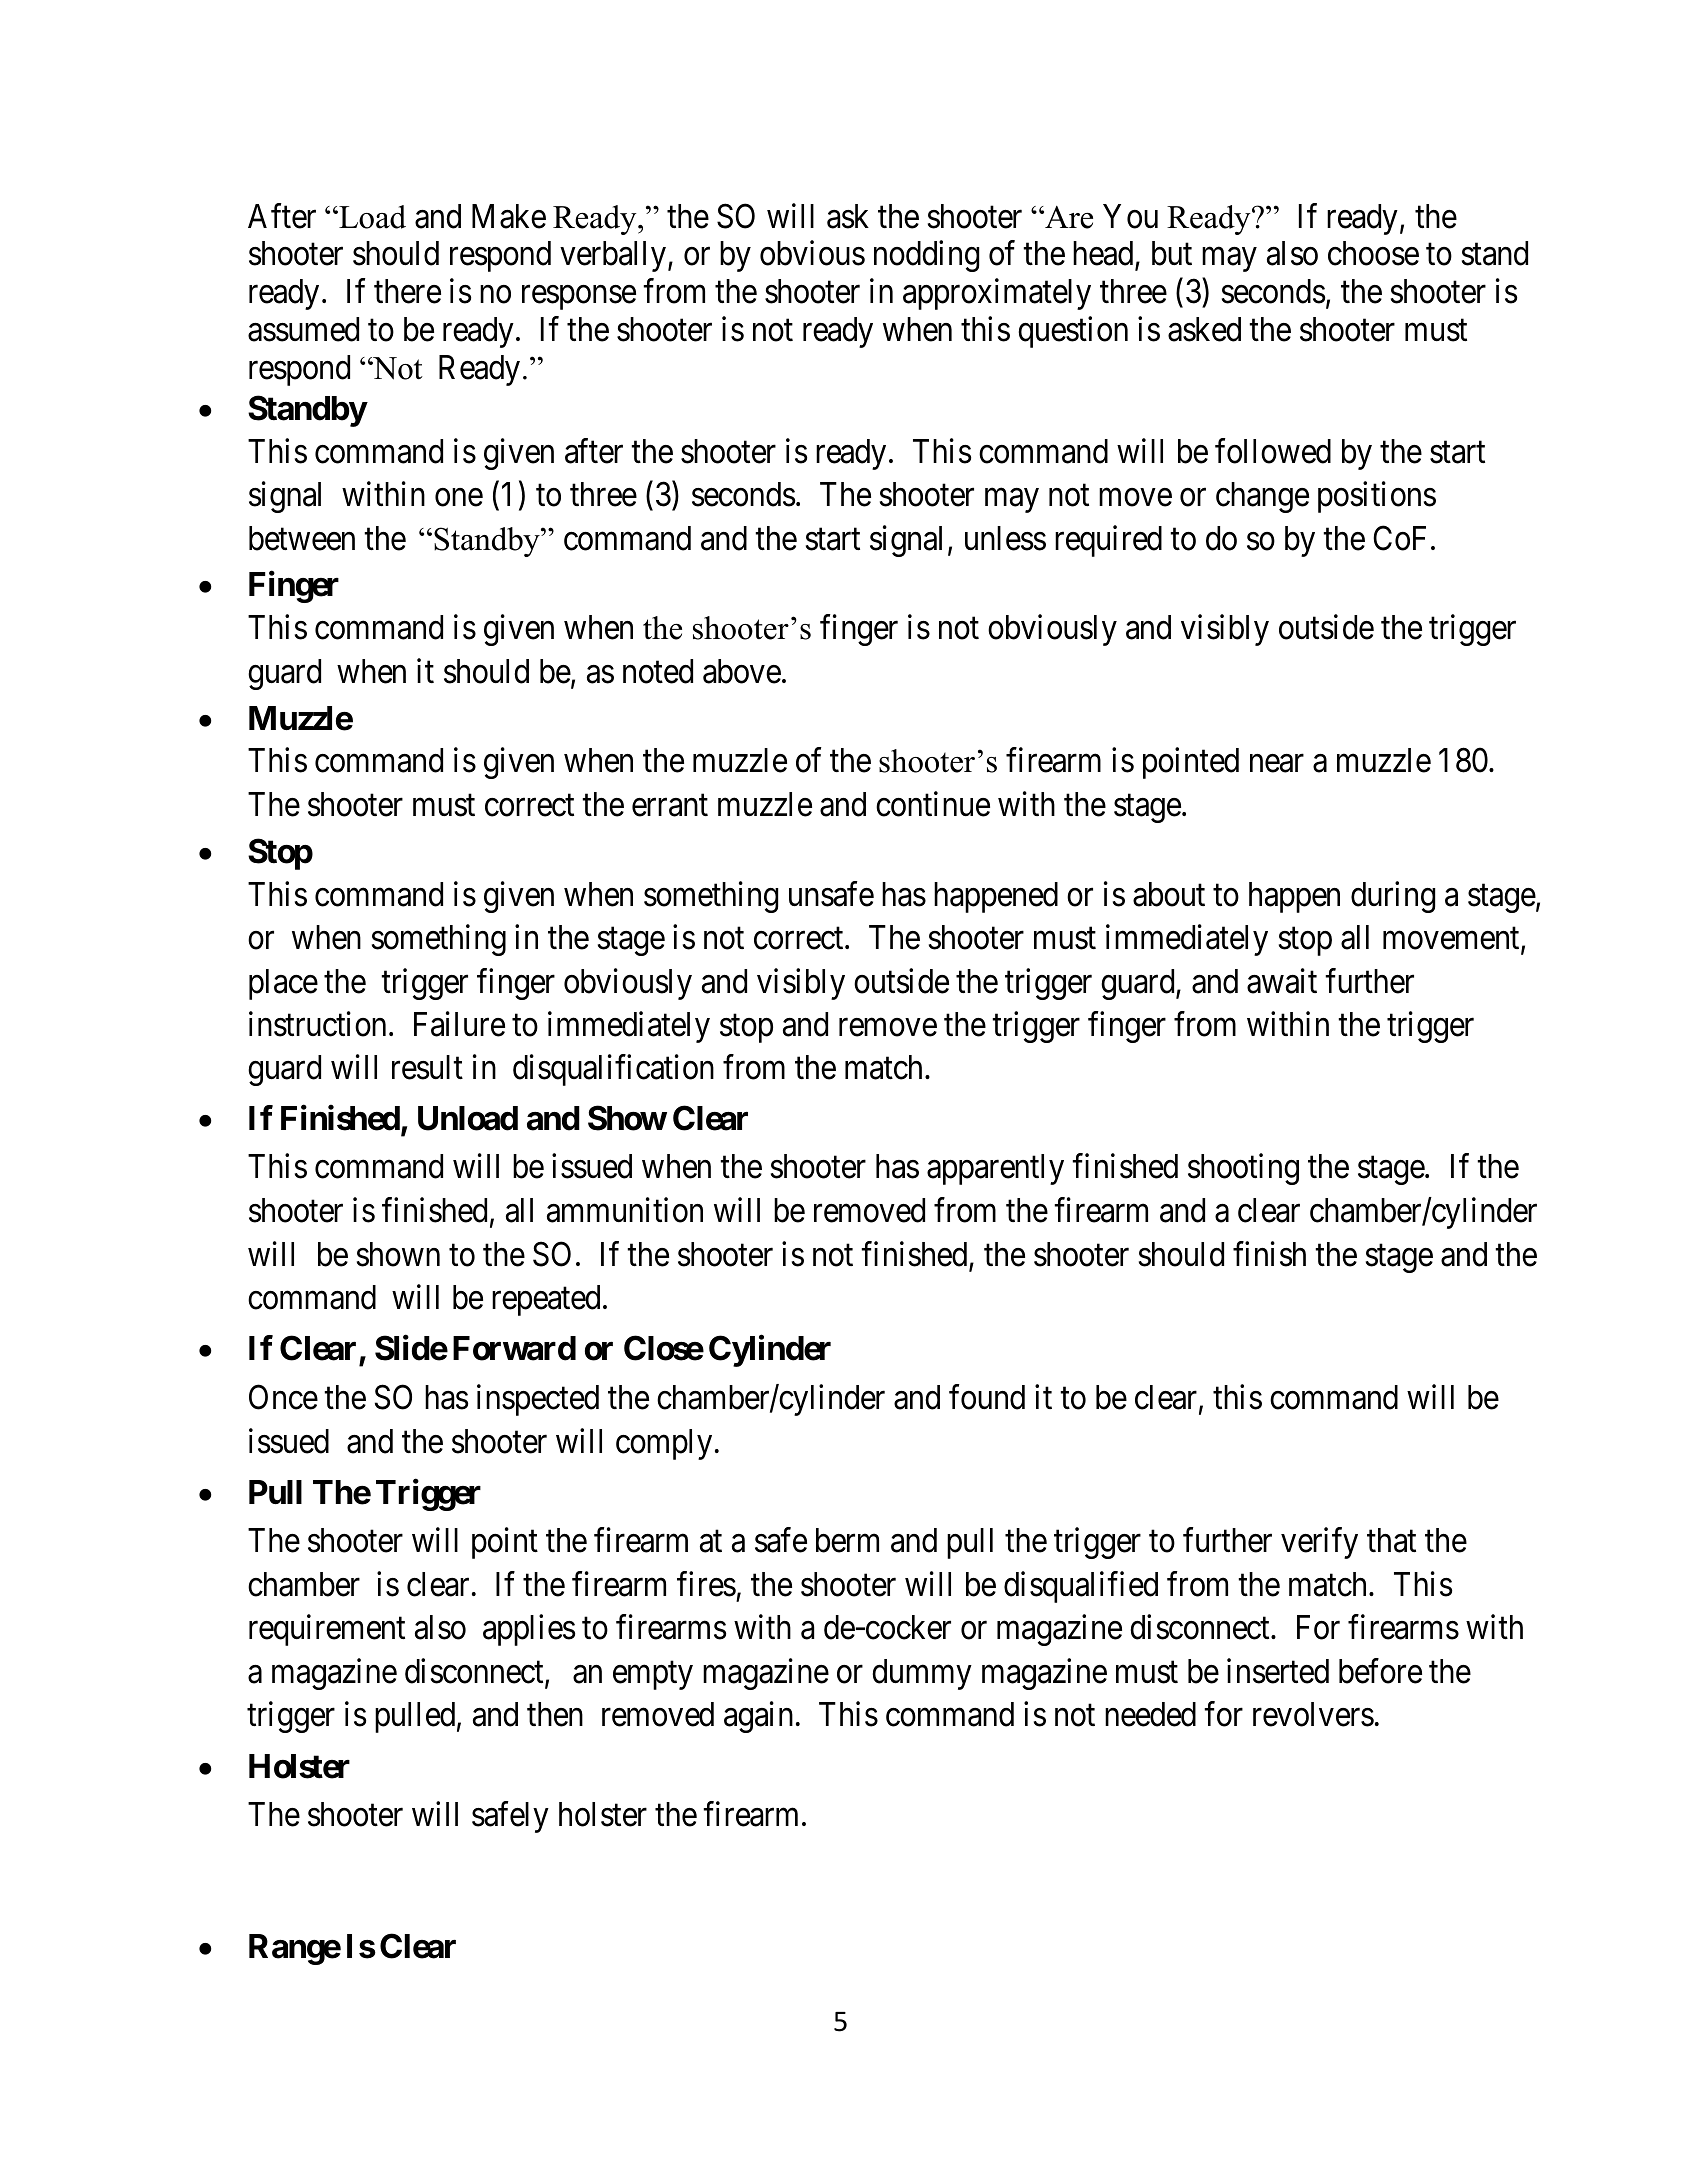 The height and width of the screenshot is (2175, 1681). Describe the element at coordinates (922, 1674) in the screenshot. I see `dummy` at that location.
